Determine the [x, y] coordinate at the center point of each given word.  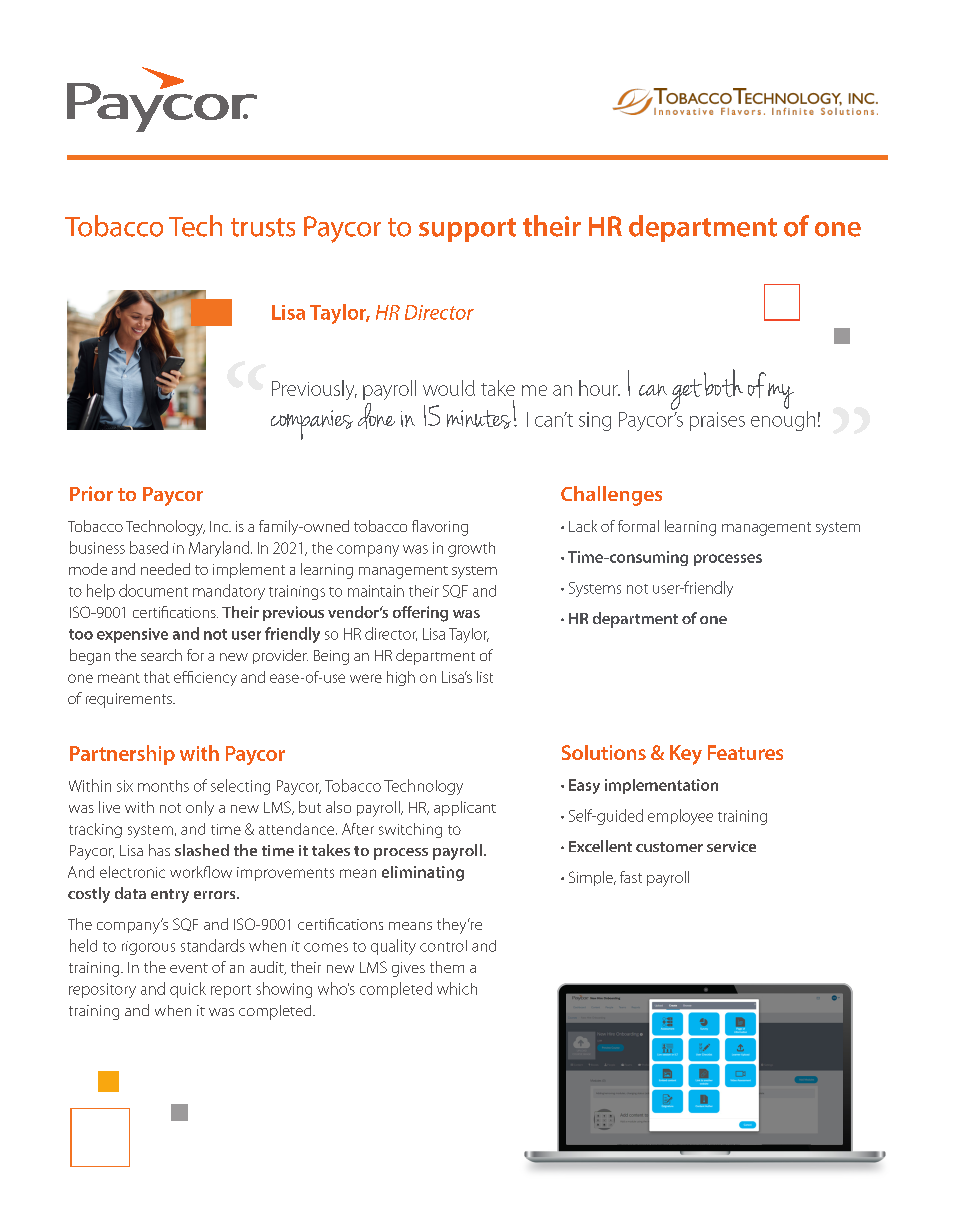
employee [680, 817]
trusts [263, 227]
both [723, 383]
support [467, 230]
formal [638, 526]
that [157, 677]
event [189, 968]
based [149, 547]
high [401, 678]
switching [410, 830]
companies [312, 425]
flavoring [440, 528]
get [686, 396]
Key [686, 755]
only [200, 808]
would [449, 388]
